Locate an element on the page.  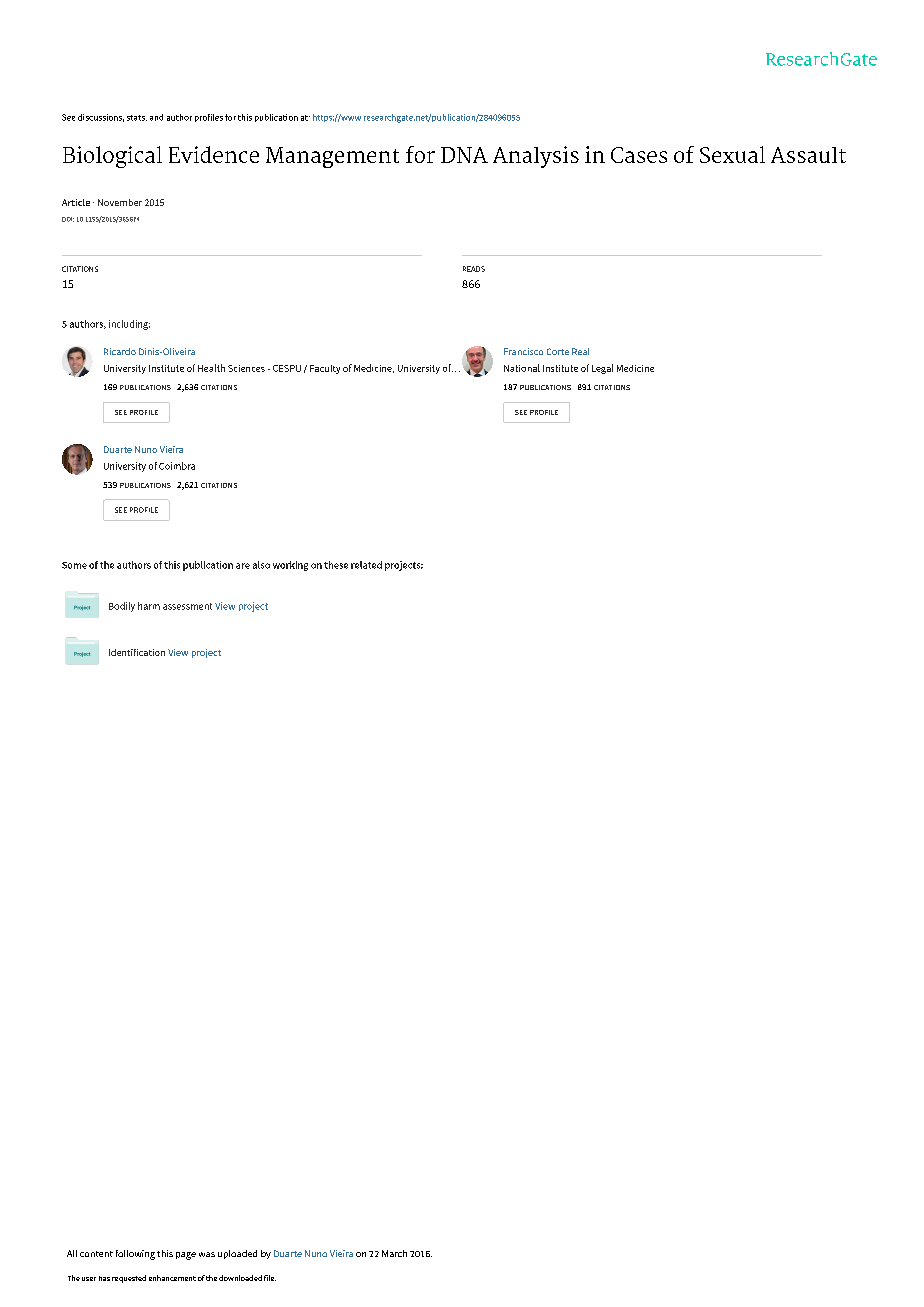
Identification is located at coordinates (137, 652).
